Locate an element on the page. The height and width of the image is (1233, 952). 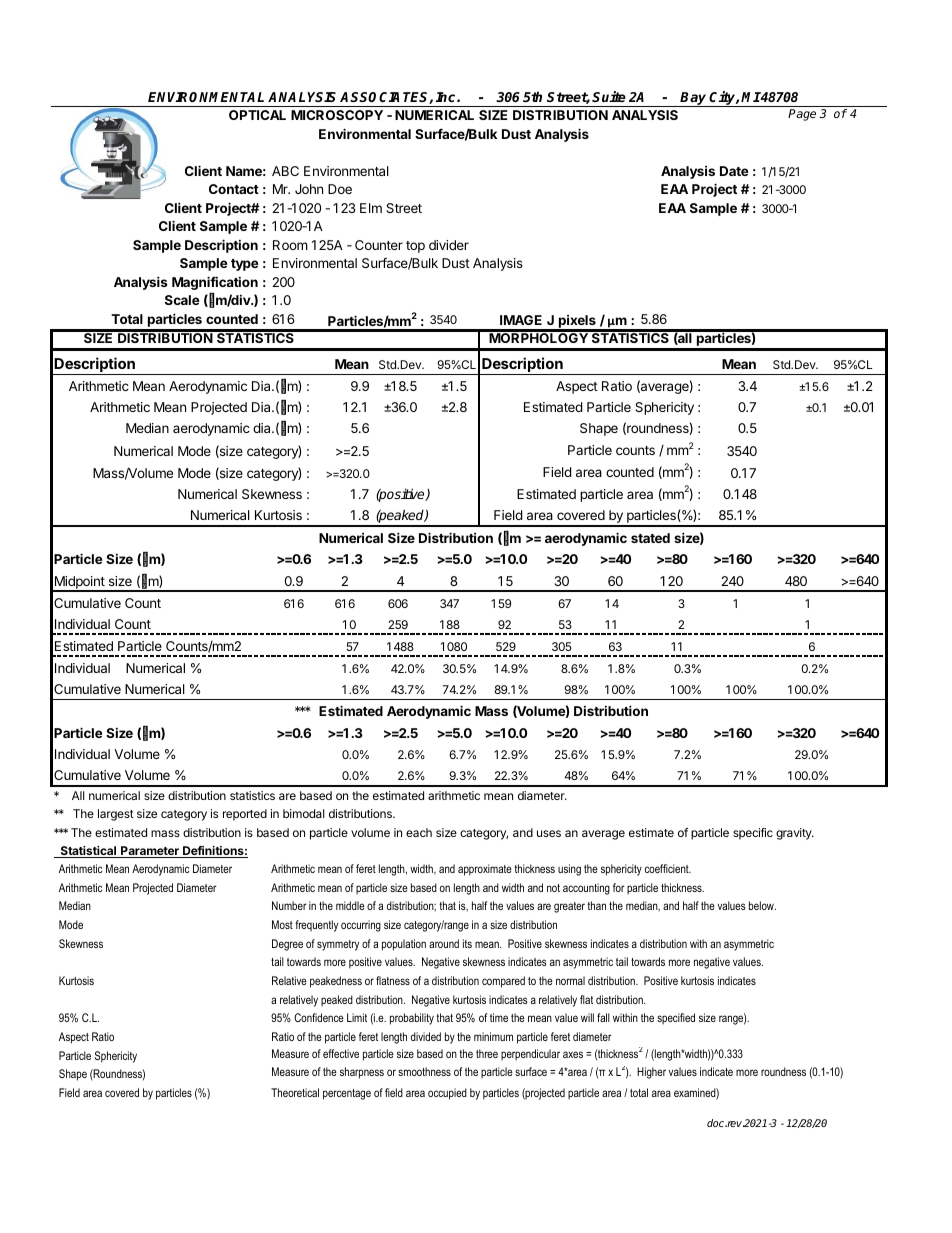
specific is located at coordinates (753, 834).
